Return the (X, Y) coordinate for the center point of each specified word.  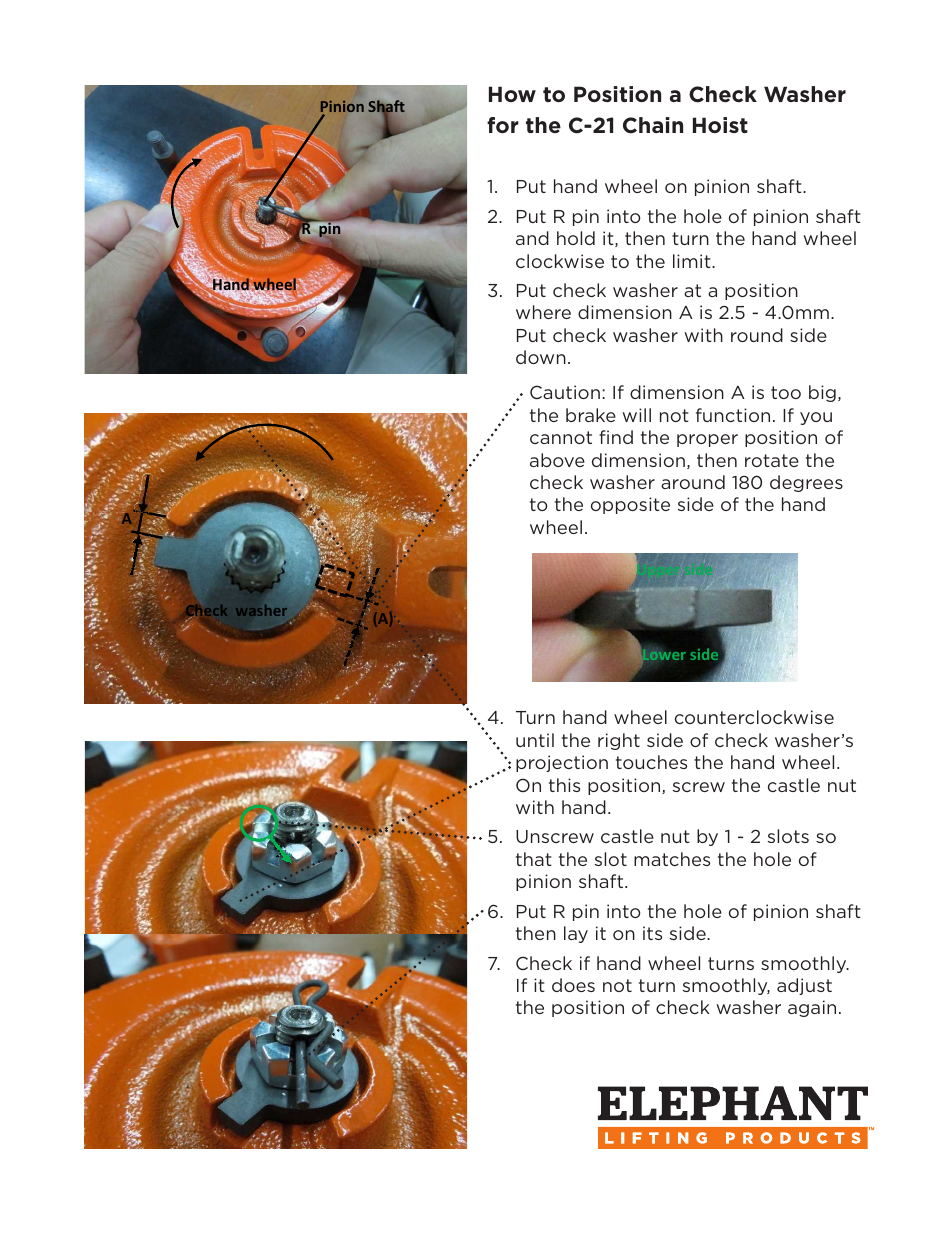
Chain (653, 125)
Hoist (720, 125)
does (573, 985)
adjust (804, 986)
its (652, 933)
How (512, 94)
